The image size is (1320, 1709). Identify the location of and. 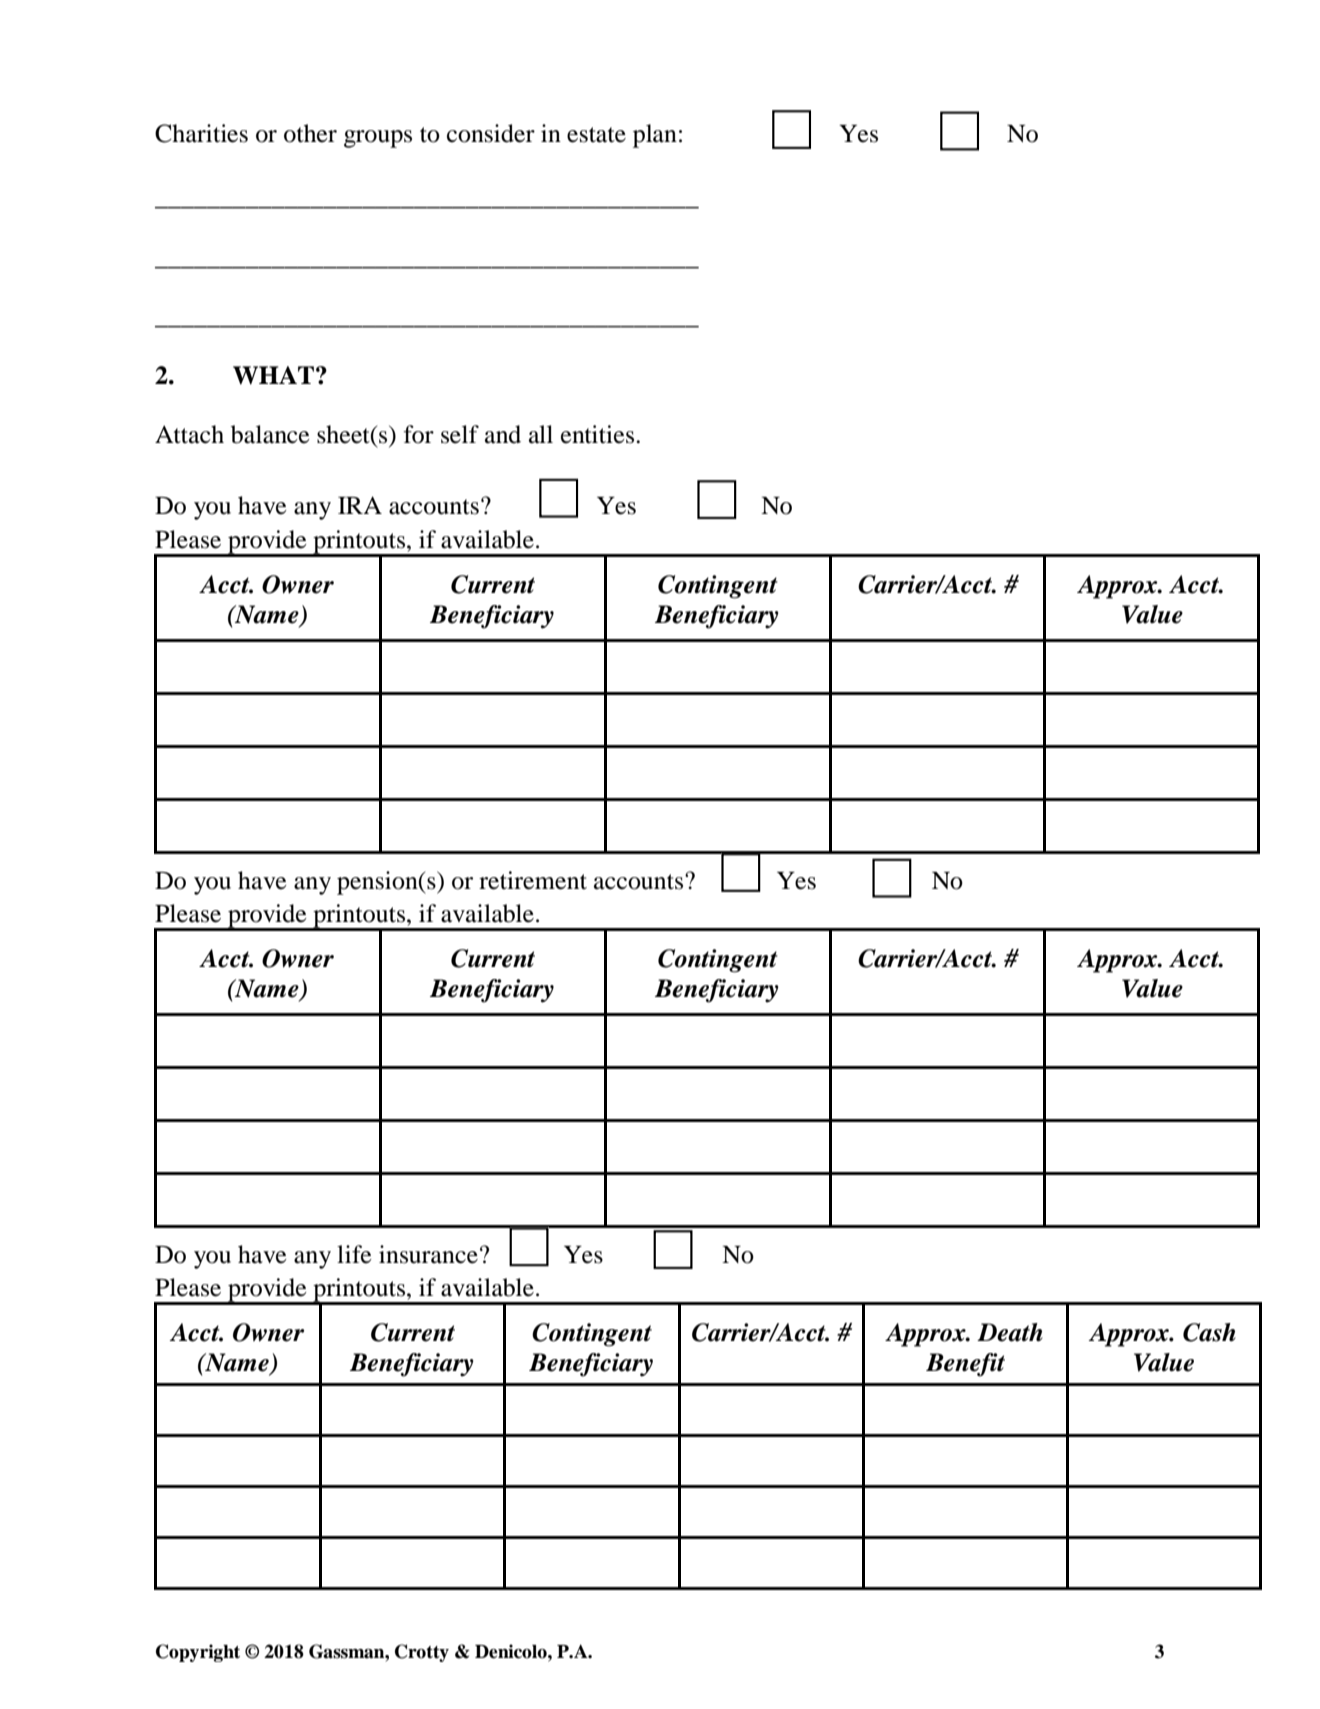
(503, 434).
